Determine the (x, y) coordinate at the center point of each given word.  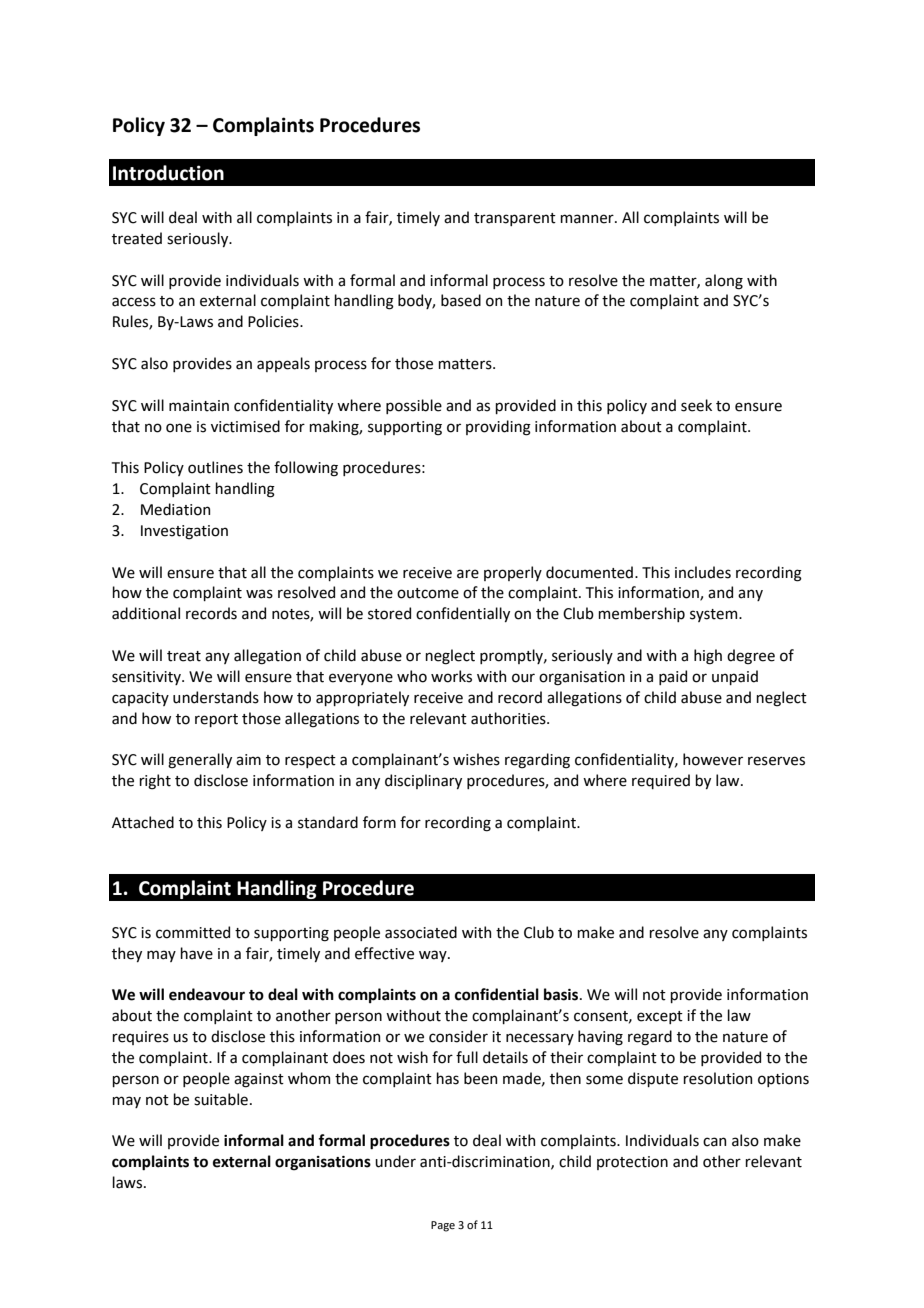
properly (513, 573)
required (661, 781)
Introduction (168, 173)
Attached (143, 822)
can (714, 1142)
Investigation (184, 532)
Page (443, 1226)
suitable (221, 1099)
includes (703, 572)
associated (421, 932)
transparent (515, 219)
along (724, 282)
